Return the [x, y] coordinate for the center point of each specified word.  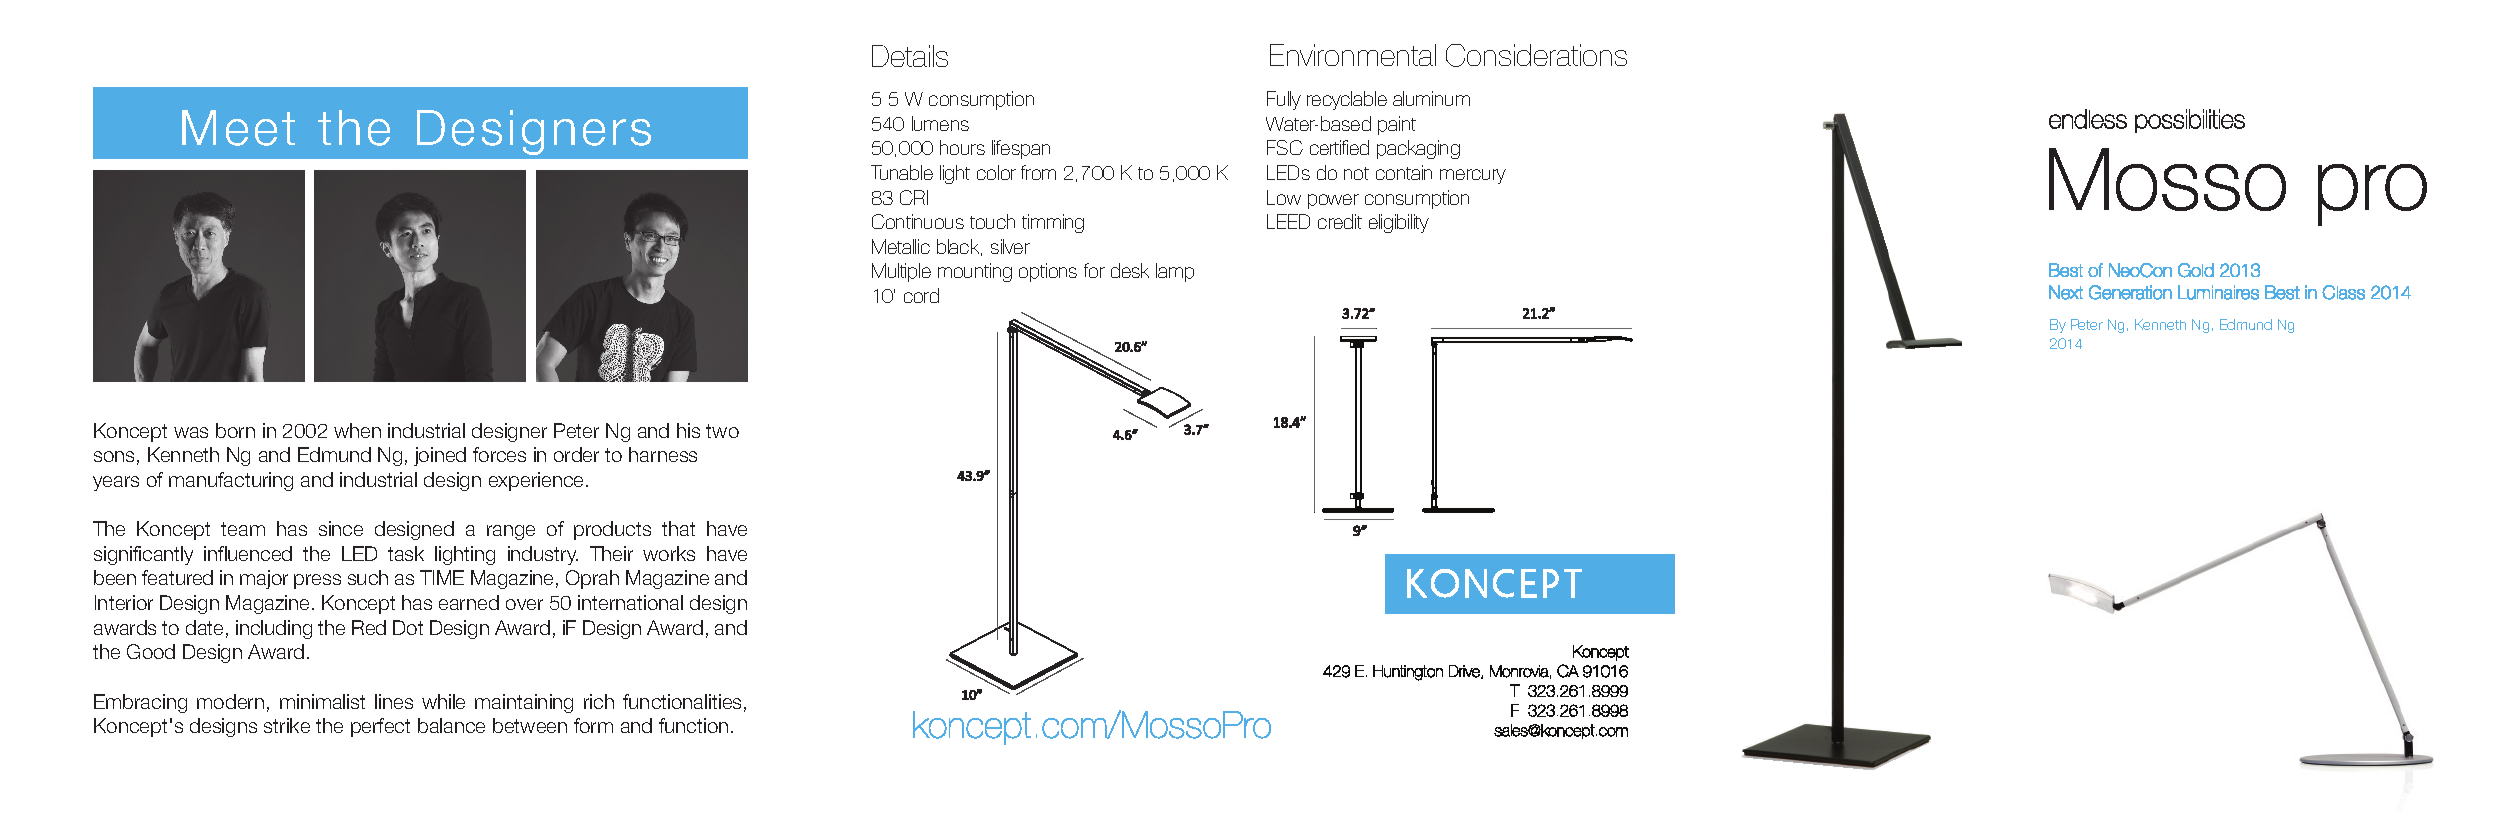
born [235, 430]
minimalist [322, 701]
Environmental [1353, 55]
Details [910, 56]
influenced [248, 553]
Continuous [918, 221]
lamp [1175, 272]
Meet [238, 128]
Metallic [901, 246]
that [678, 528]
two [722, 431]
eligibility [1399, 223]
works [669, 553]
